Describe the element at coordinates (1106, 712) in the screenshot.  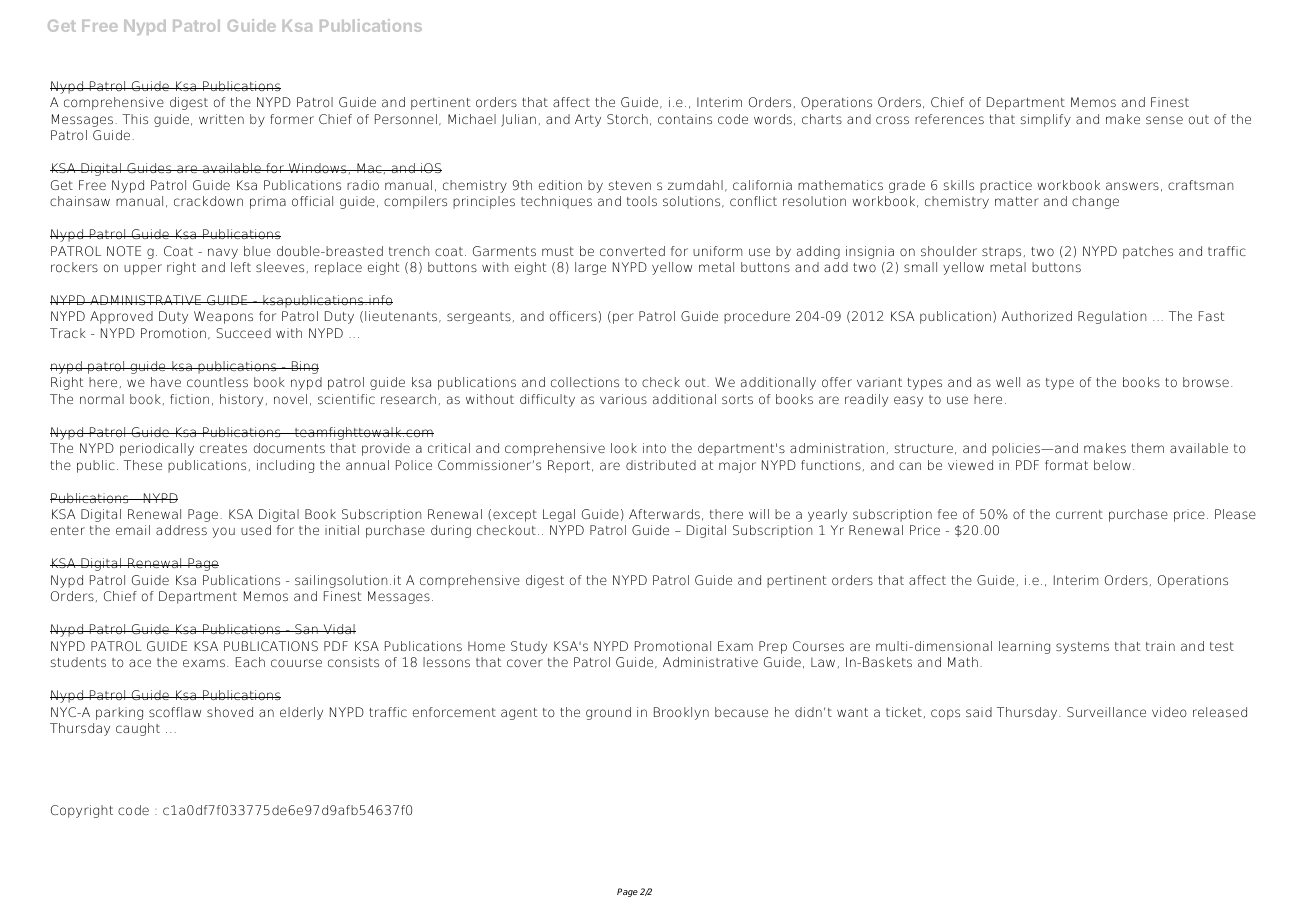
I see `Surveillance` at that location.
